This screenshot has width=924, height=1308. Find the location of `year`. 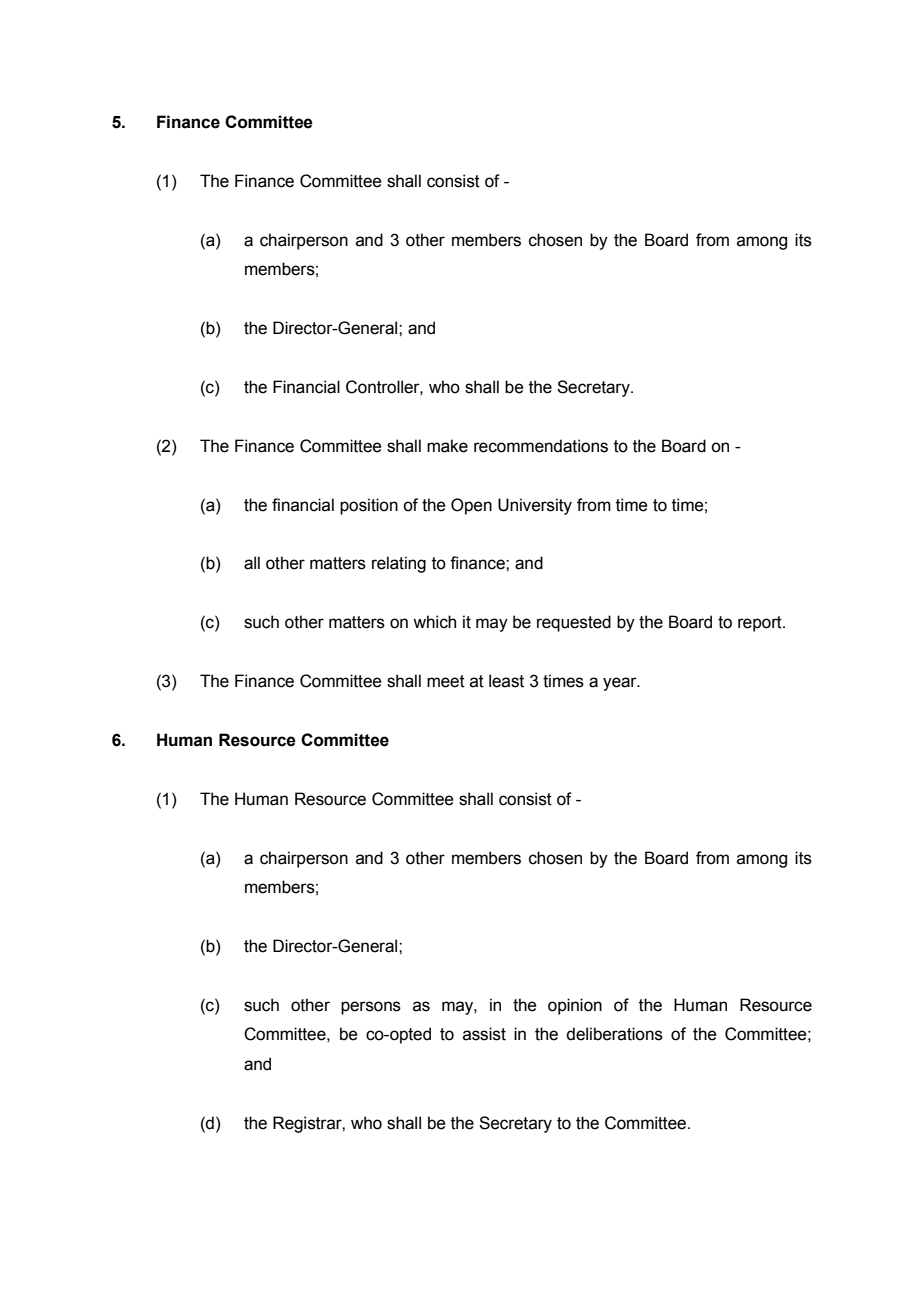

year is located at coordinates (621, 684).
